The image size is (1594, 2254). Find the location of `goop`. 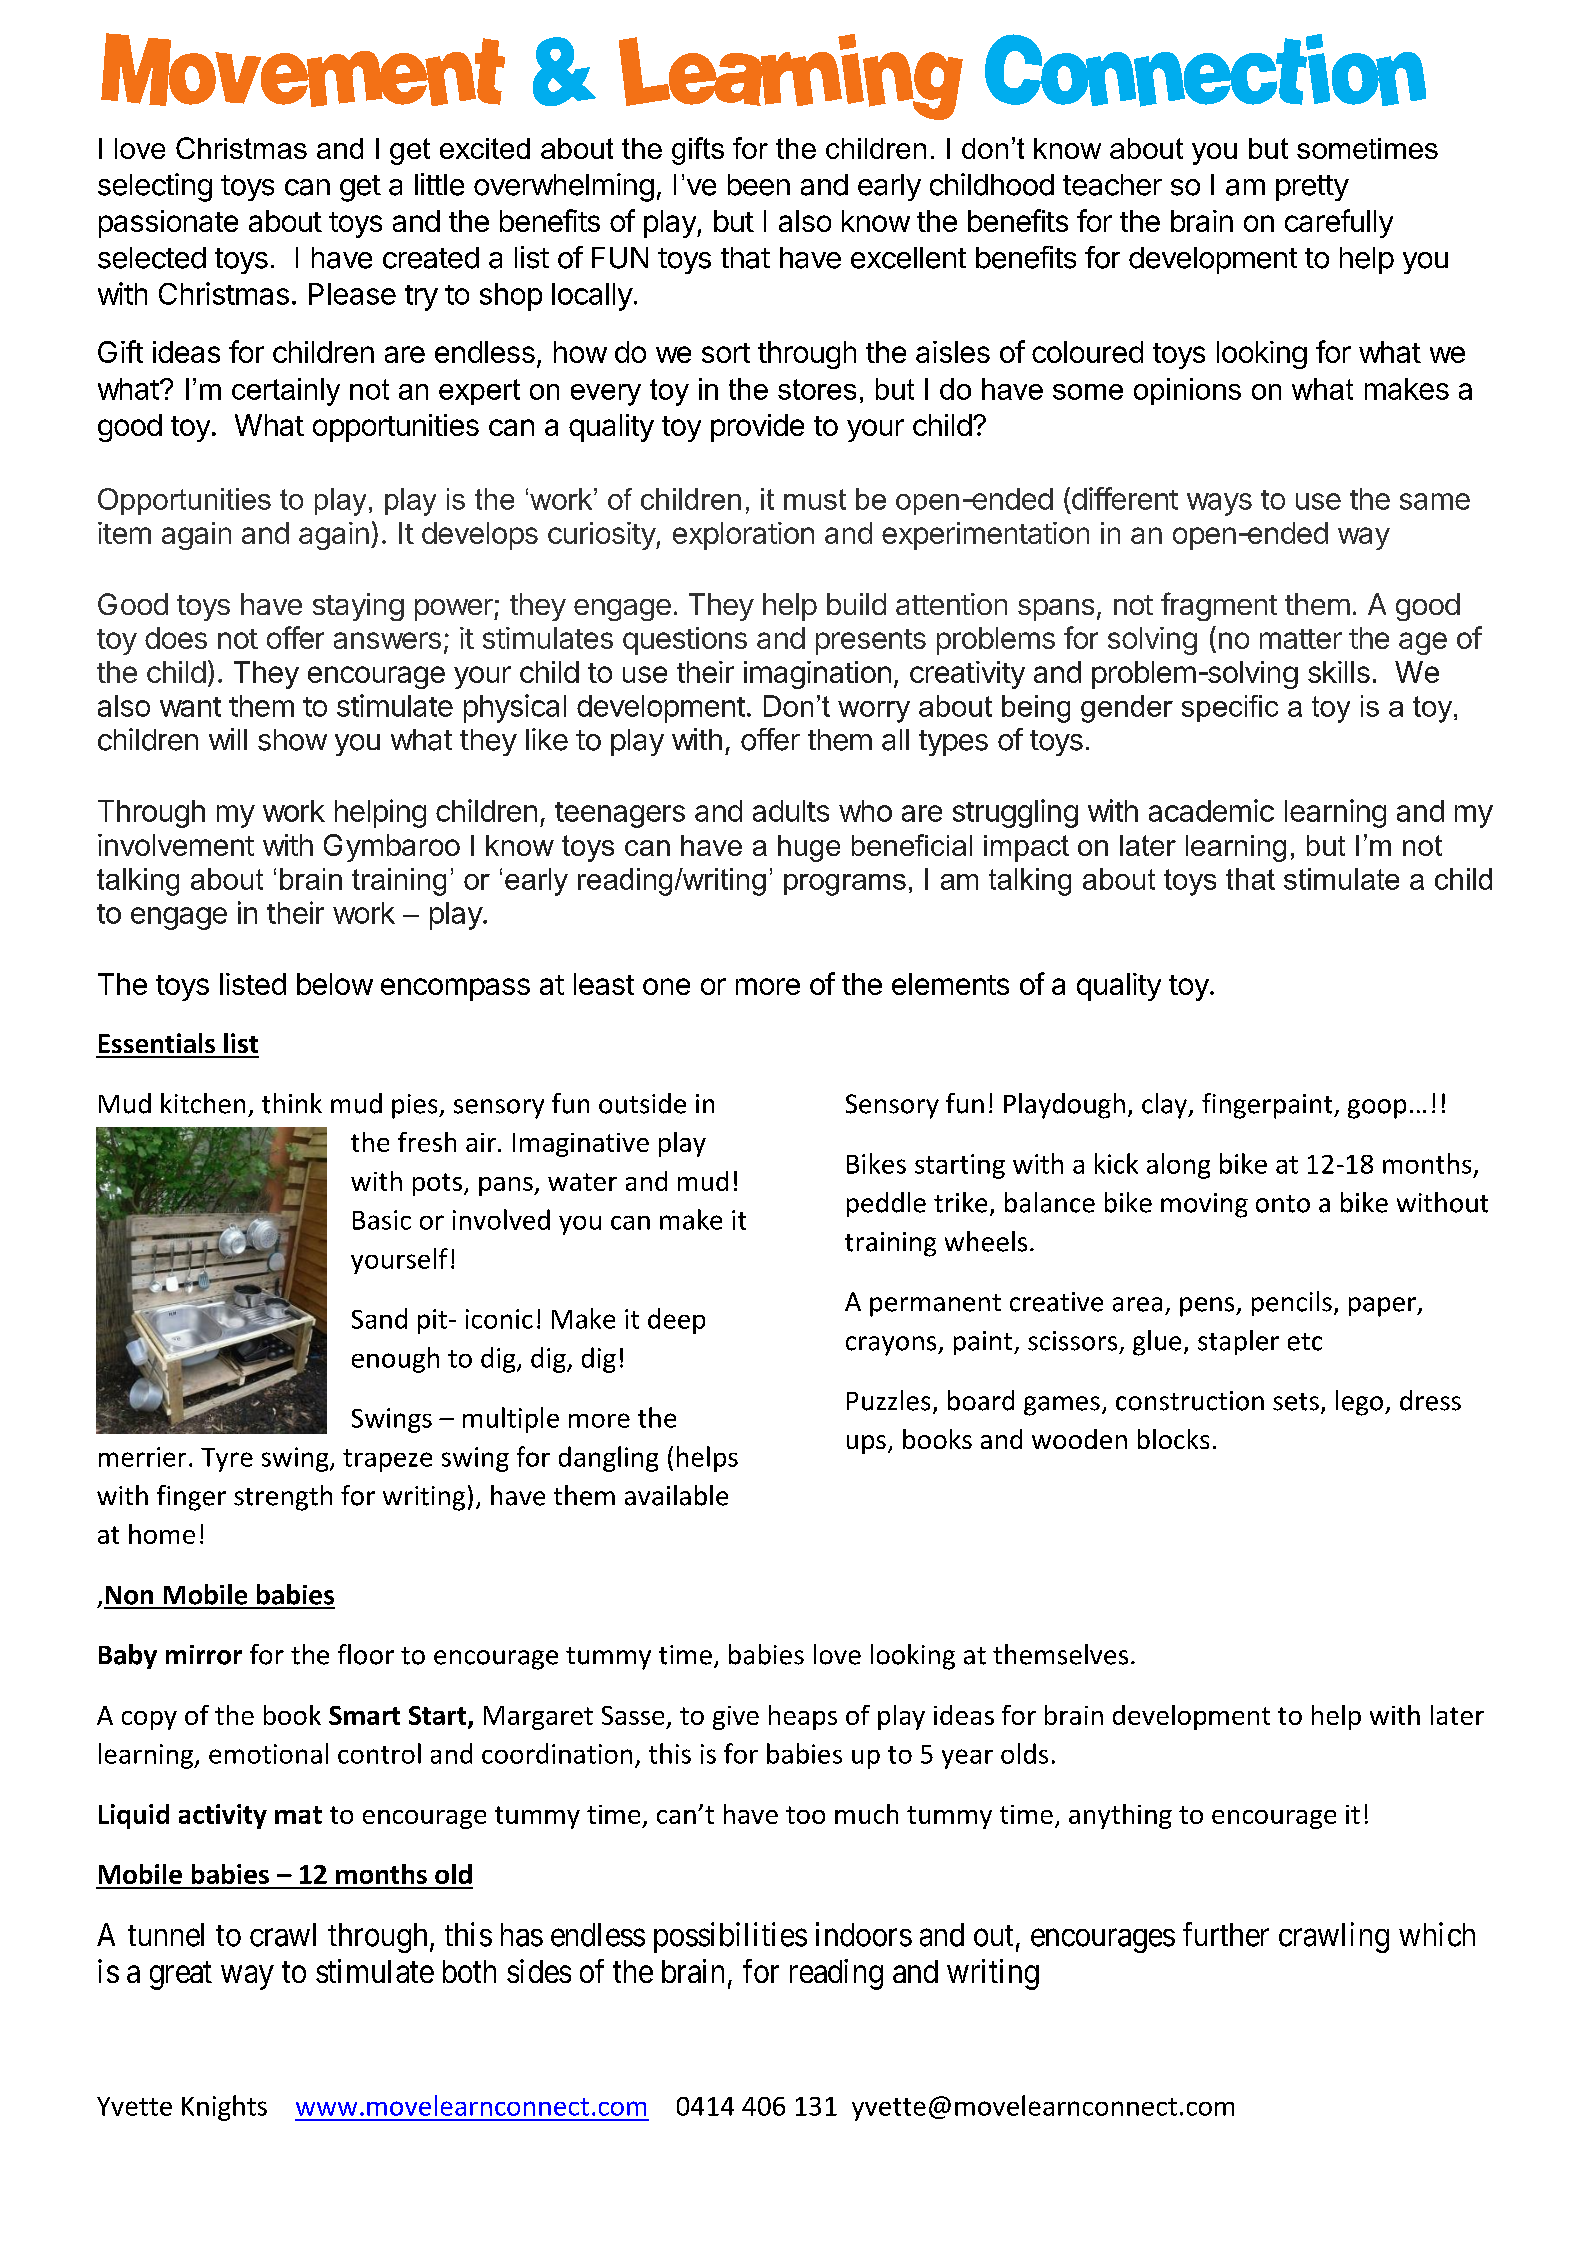

goop is located at coordinates (1377, 1109).
